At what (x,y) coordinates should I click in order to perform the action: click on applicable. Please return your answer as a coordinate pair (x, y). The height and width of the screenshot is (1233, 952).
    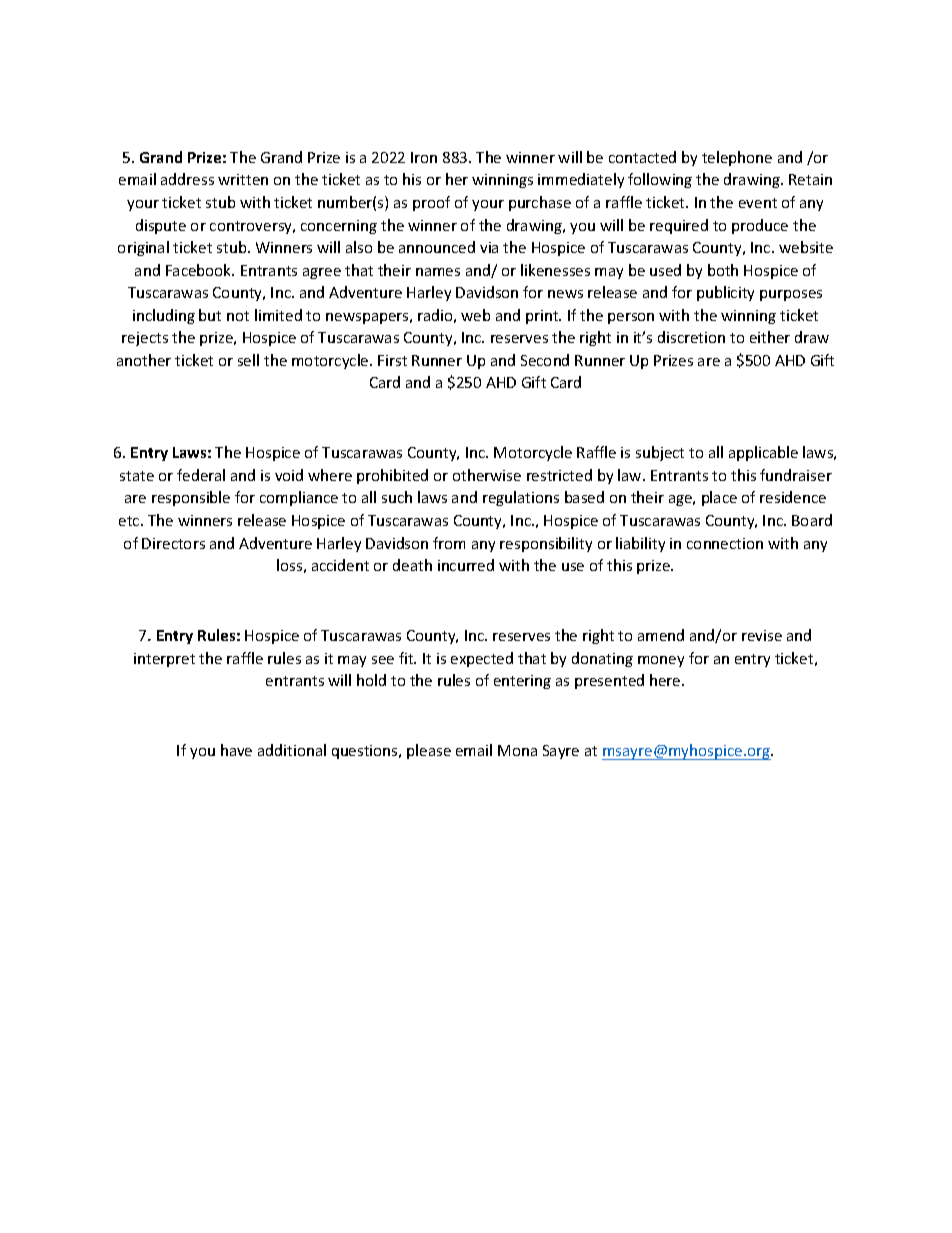
    Looking at the image, I should click on (763, 453).
